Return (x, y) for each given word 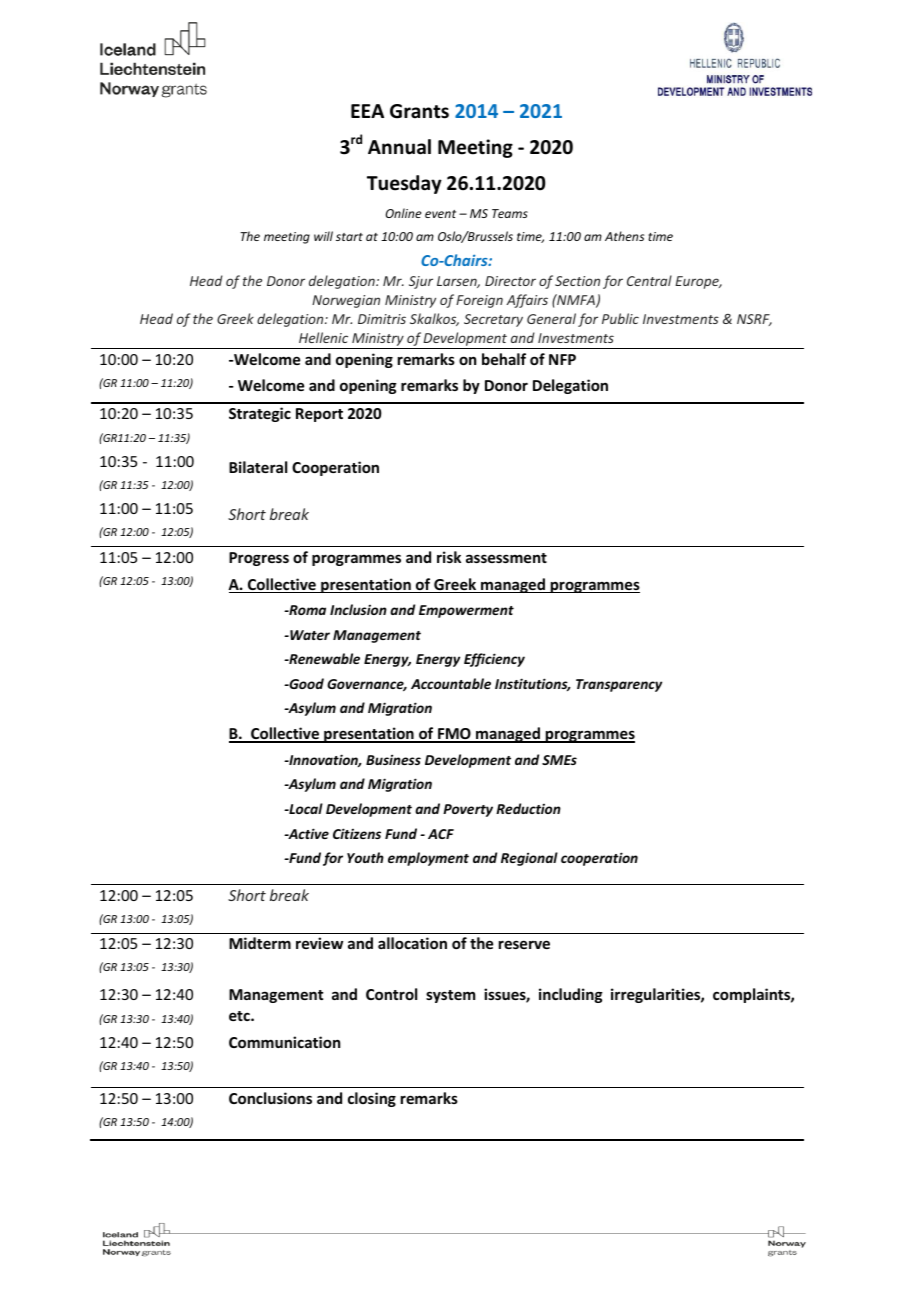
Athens (624, 236)
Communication (284, 1042)
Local (305, 808)
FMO (454, 735)
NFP (562, 359)
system (450, 996)
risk (449, 557)
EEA (367, 111)
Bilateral (258, 467)
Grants (419, 111)
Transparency (619, 685)
